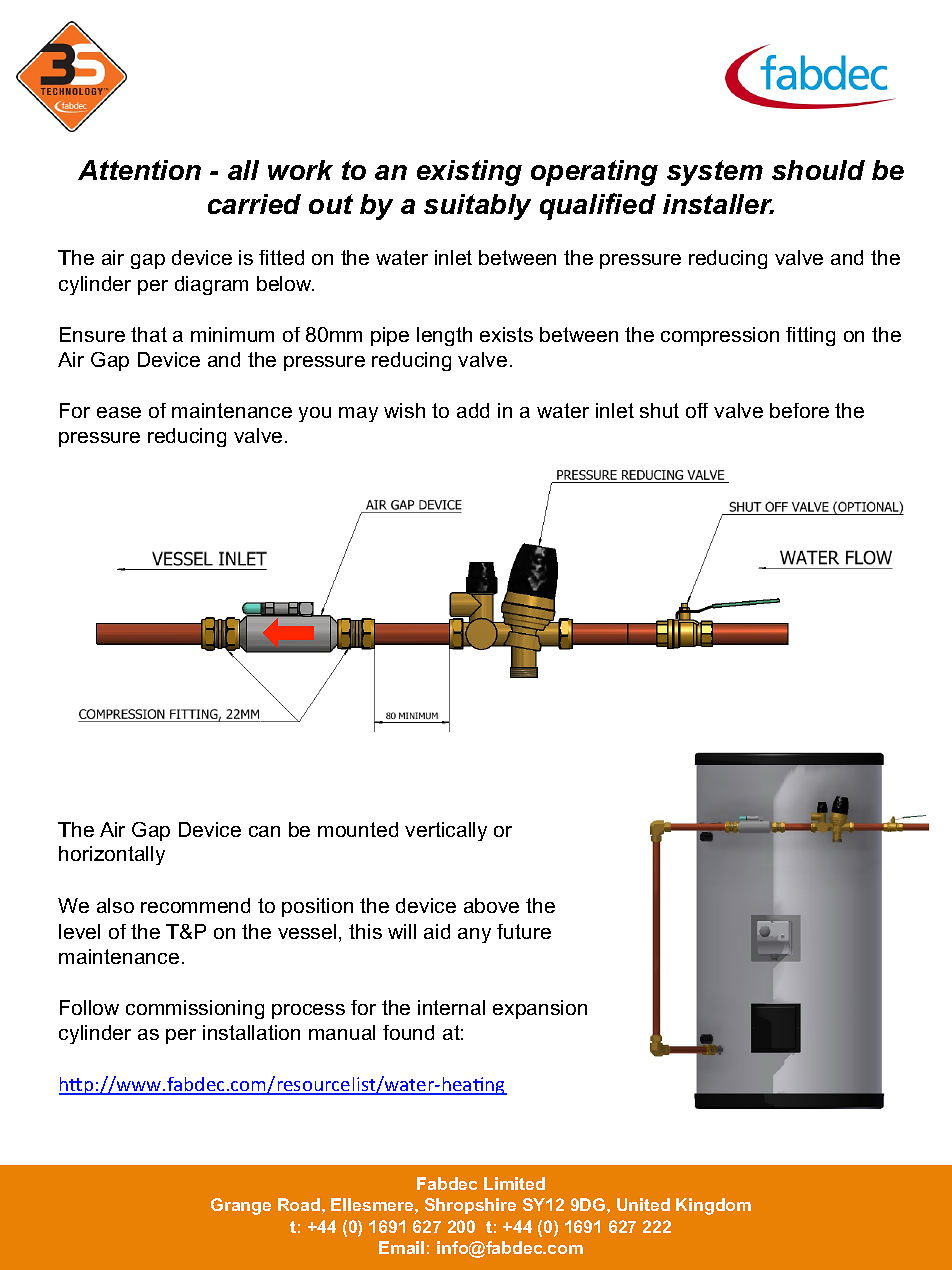  Describe the element at coordinates (470, 1206) in the screenshot. I see `Shropshire` at that location.
